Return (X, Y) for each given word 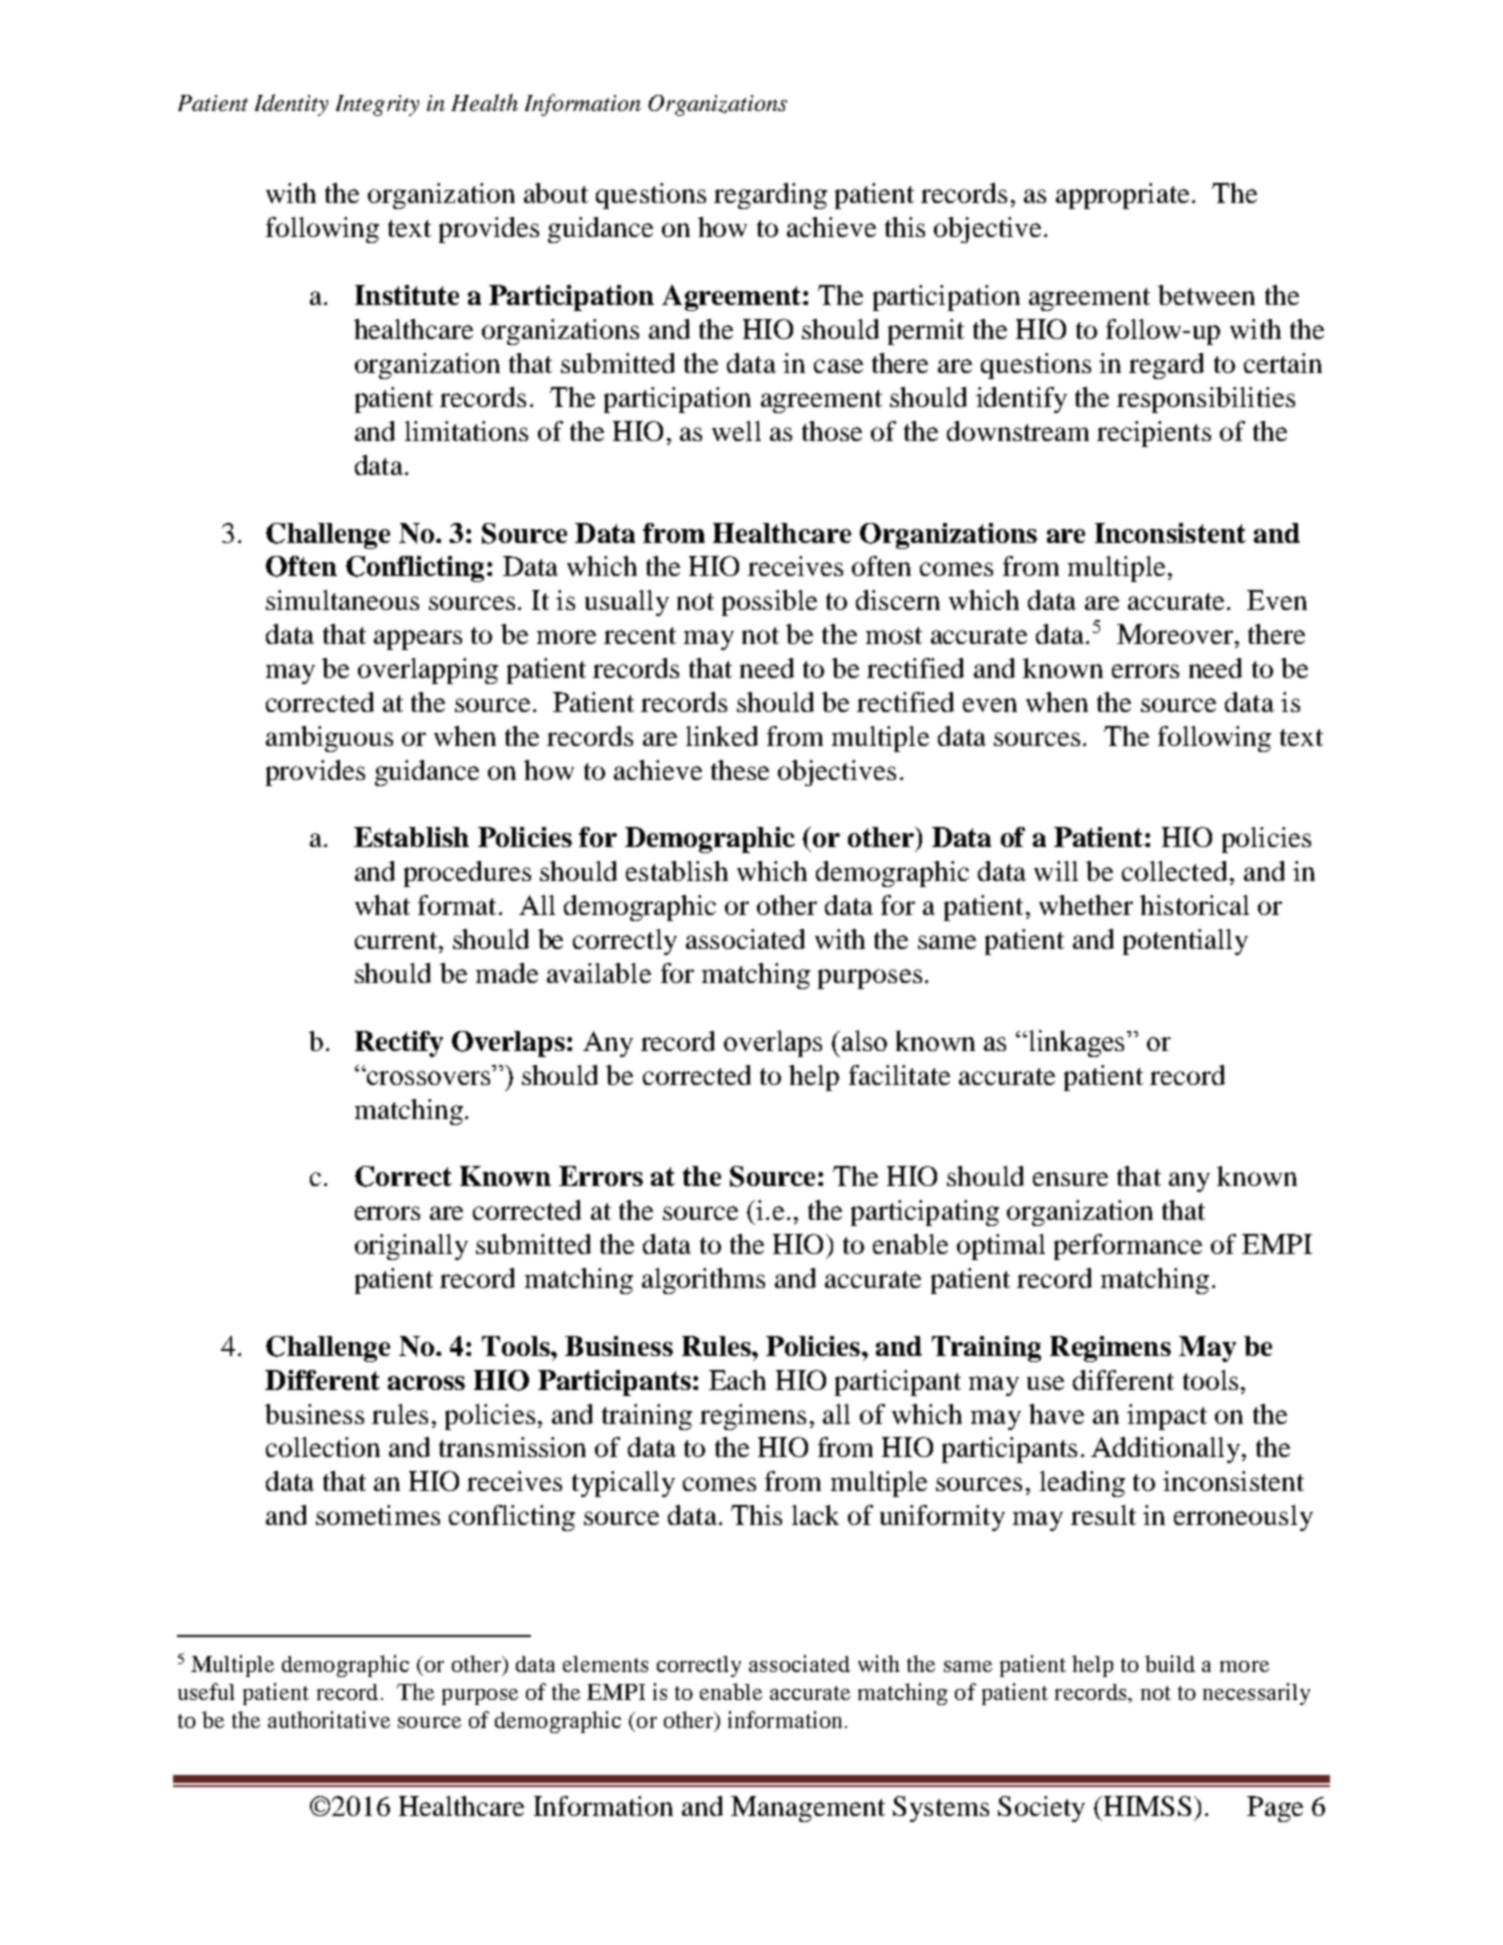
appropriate (1122, 196)
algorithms (703, 1281)
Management (808, 1809)
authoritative (329, 1719)
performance (1128, 1247)
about (556, 193)
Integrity (377, 105)
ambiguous (329, 739)
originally (411, 1247)
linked (722, 736)
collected (1174, 871)
